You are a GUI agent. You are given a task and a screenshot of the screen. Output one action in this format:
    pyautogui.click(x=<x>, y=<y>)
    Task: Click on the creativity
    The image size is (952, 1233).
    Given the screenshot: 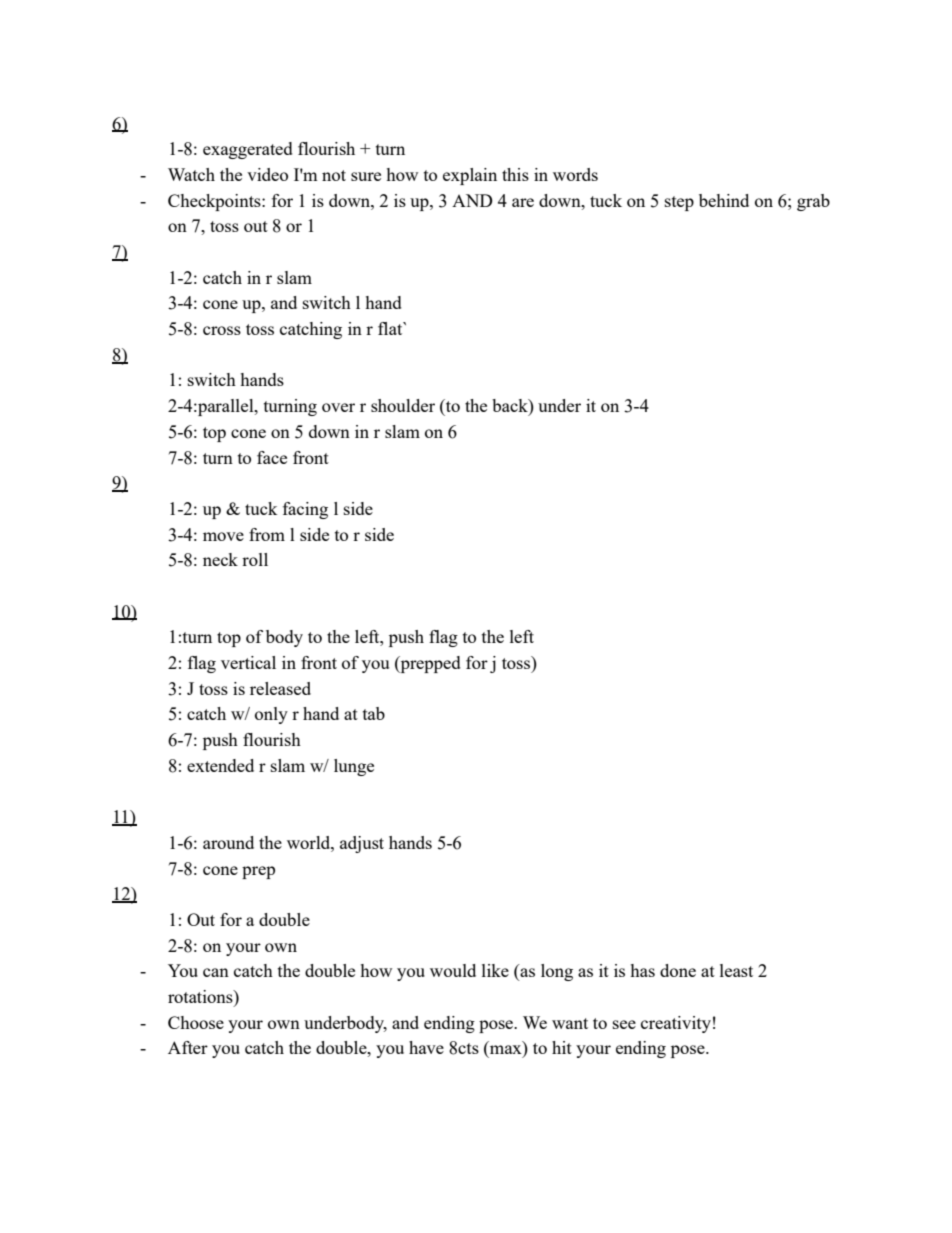 What is the action you would take?
    pyautogui.click(x=676, y=1024)
